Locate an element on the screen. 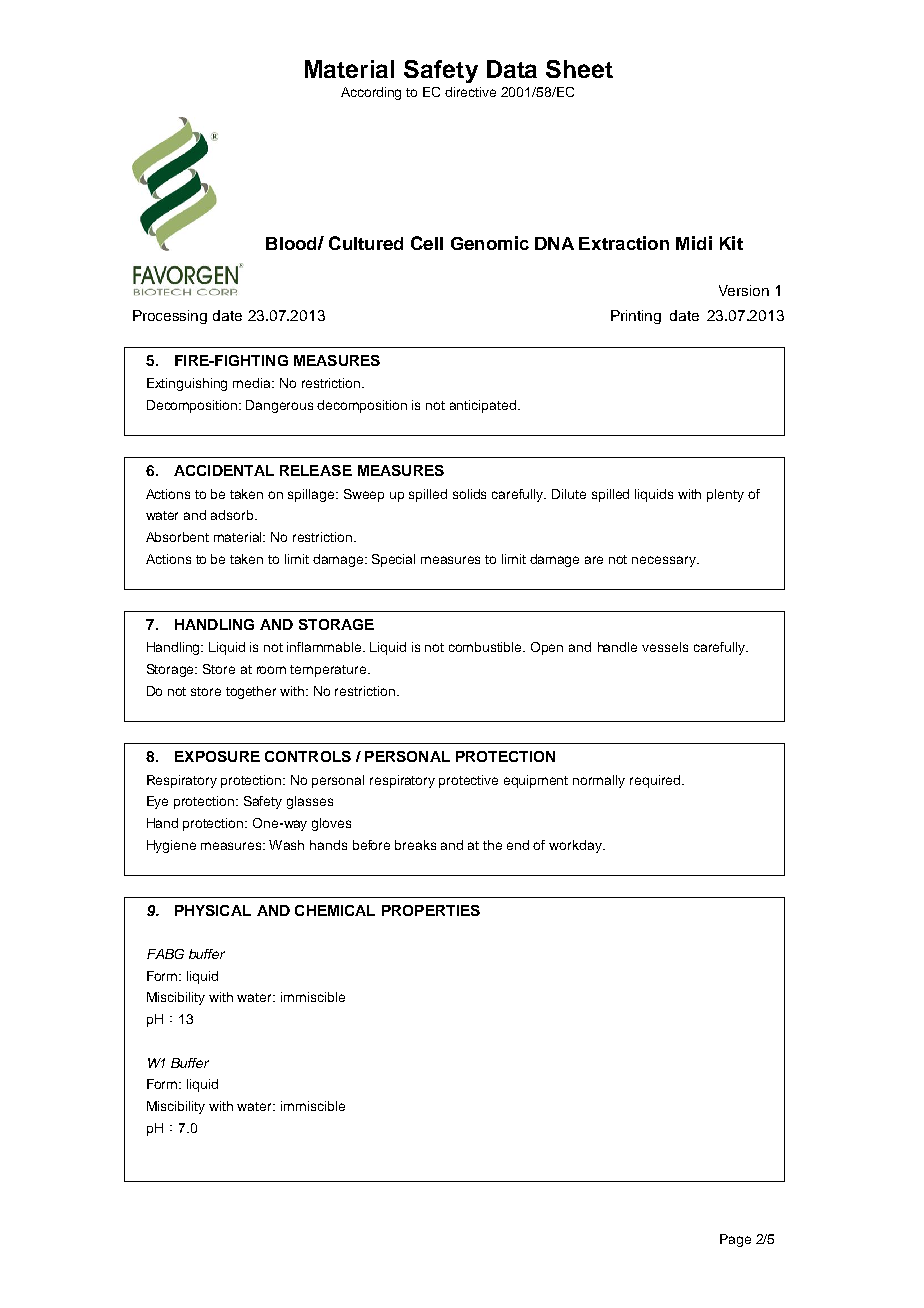 This screenshot has height=1308, width=924. PHYSICAL is located at coordinates (213, 910).
